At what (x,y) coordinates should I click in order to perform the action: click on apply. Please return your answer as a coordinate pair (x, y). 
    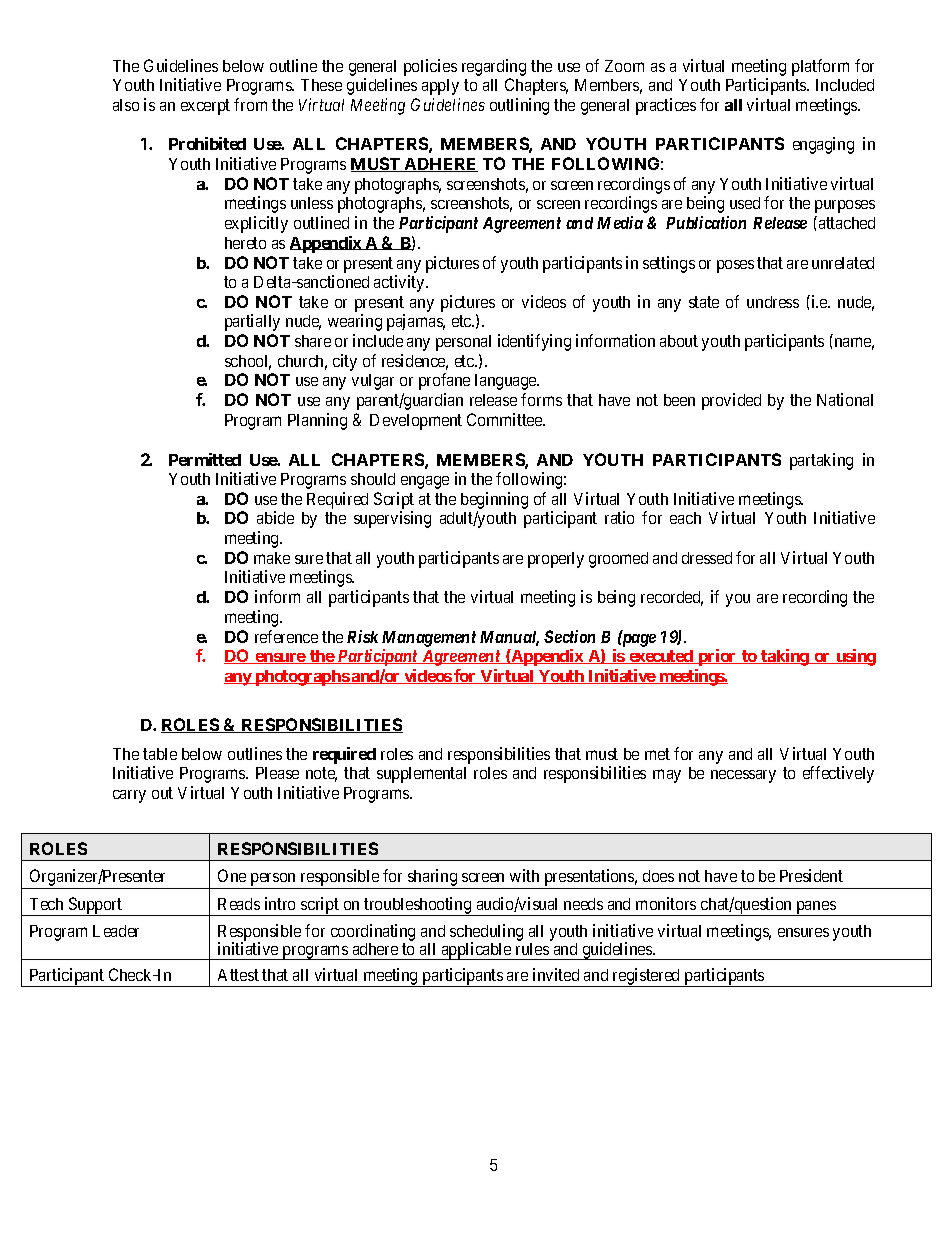
    Looking at the image, I should click on (440, 87).
